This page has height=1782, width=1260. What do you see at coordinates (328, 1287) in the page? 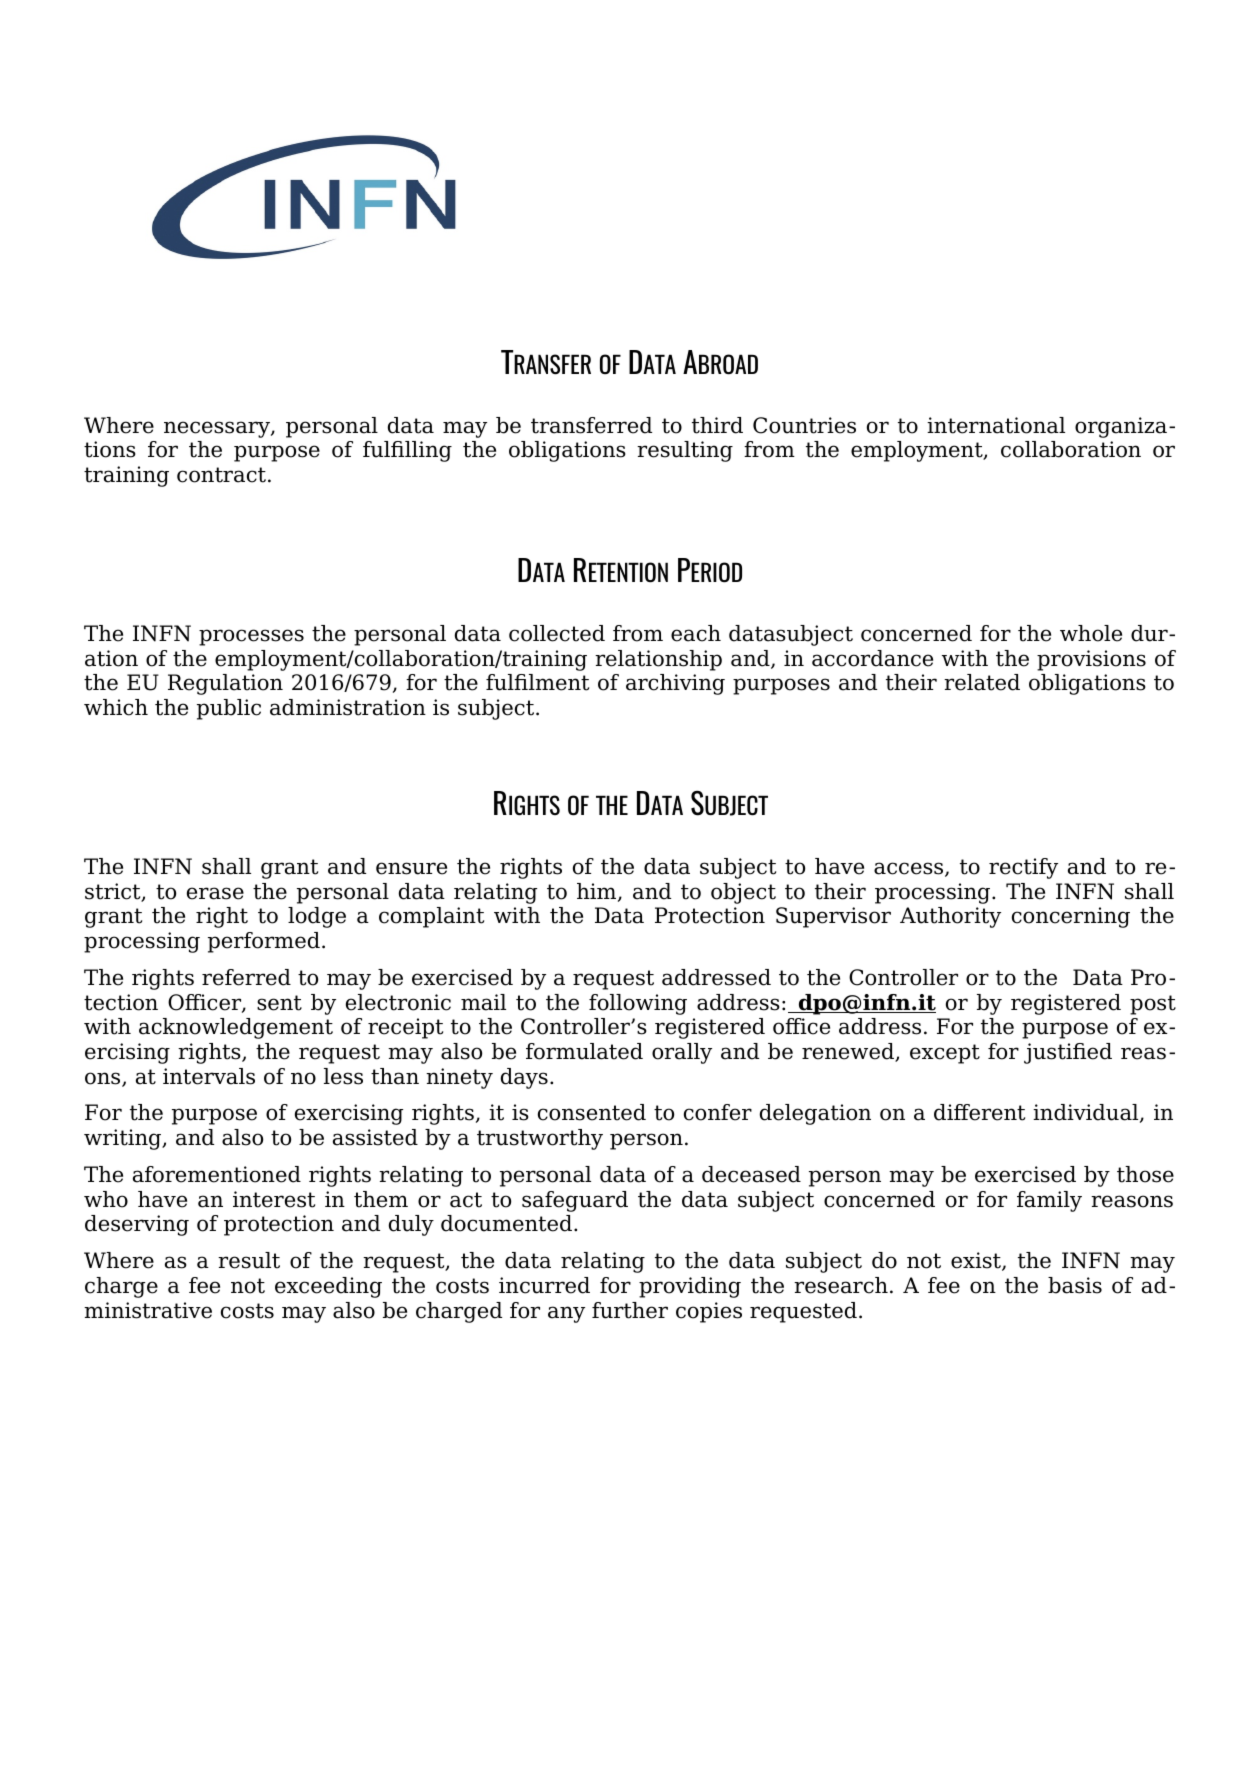
I see `exceeding` at bounding box center [328, 1287].
